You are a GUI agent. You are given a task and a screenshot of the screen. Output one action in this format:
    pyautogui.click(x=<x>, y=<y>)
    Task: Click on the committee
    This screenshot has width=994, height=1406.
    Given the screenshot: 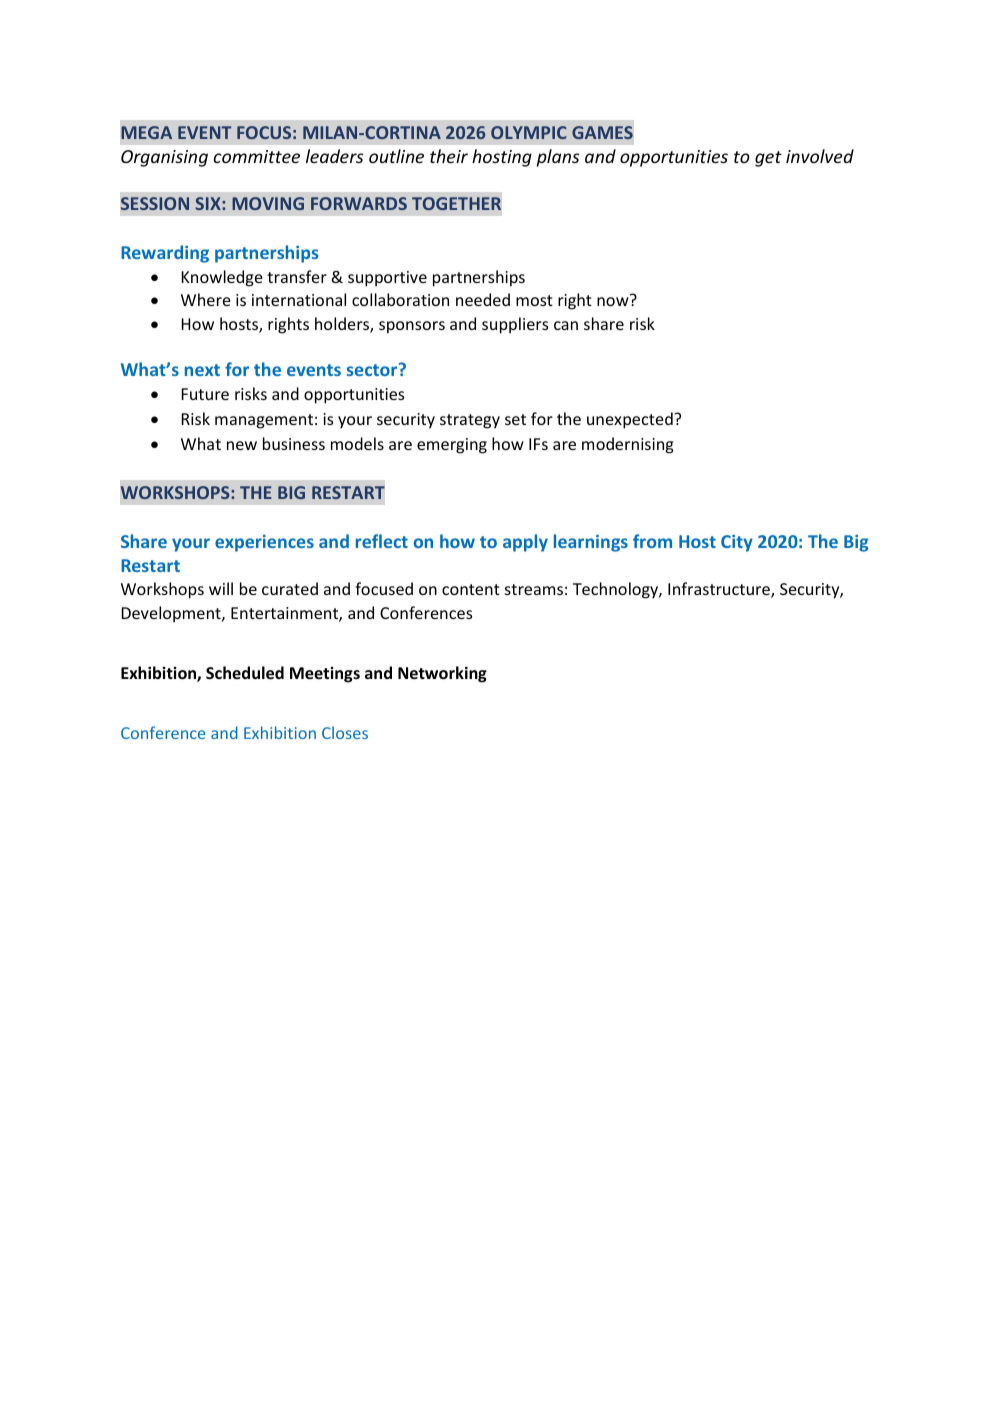 What is the action you would take?
    pyautogui.click(x=256, y=156)
